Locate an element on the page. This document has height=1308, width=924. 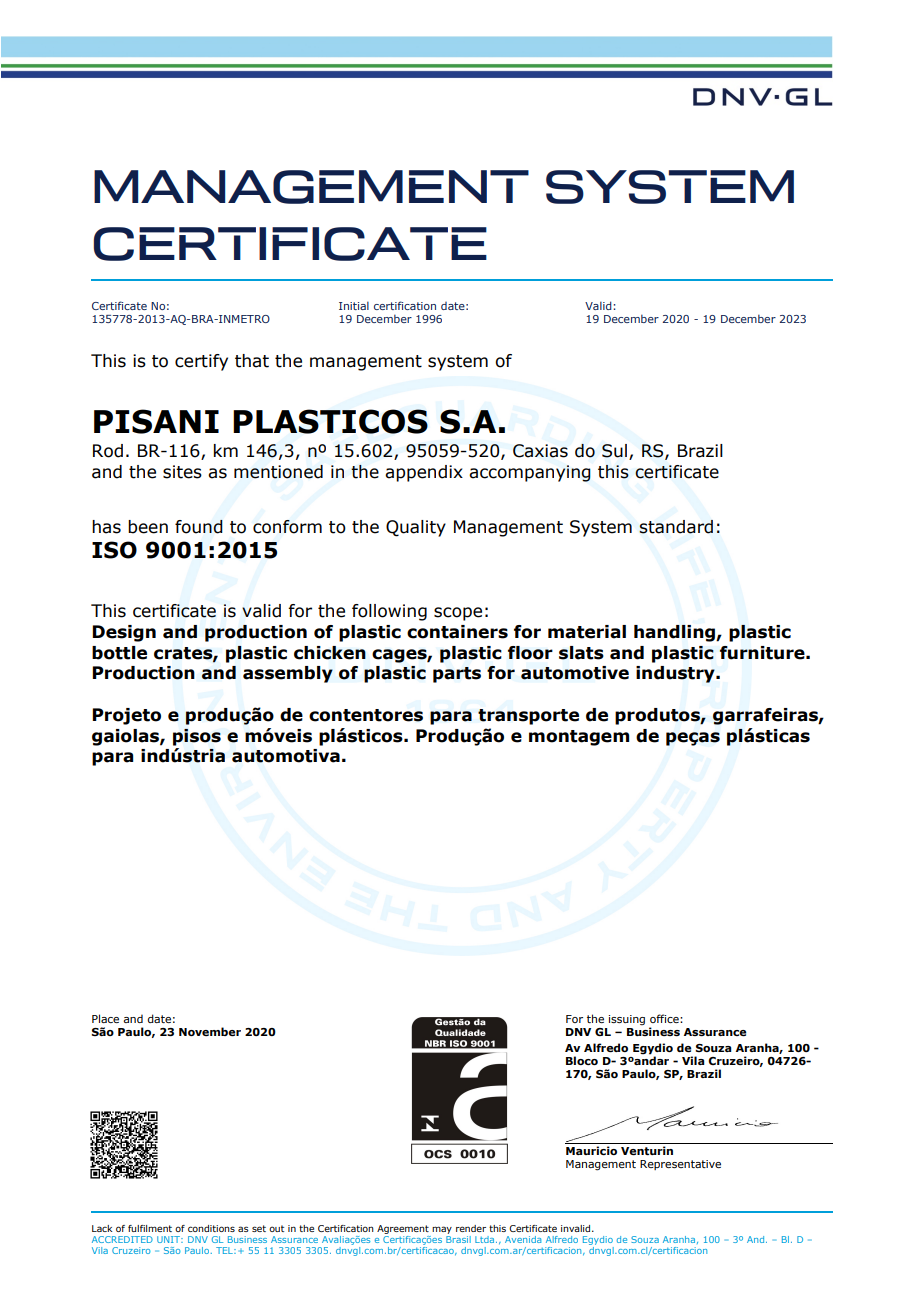
been is located at coordinates (148, 527).
